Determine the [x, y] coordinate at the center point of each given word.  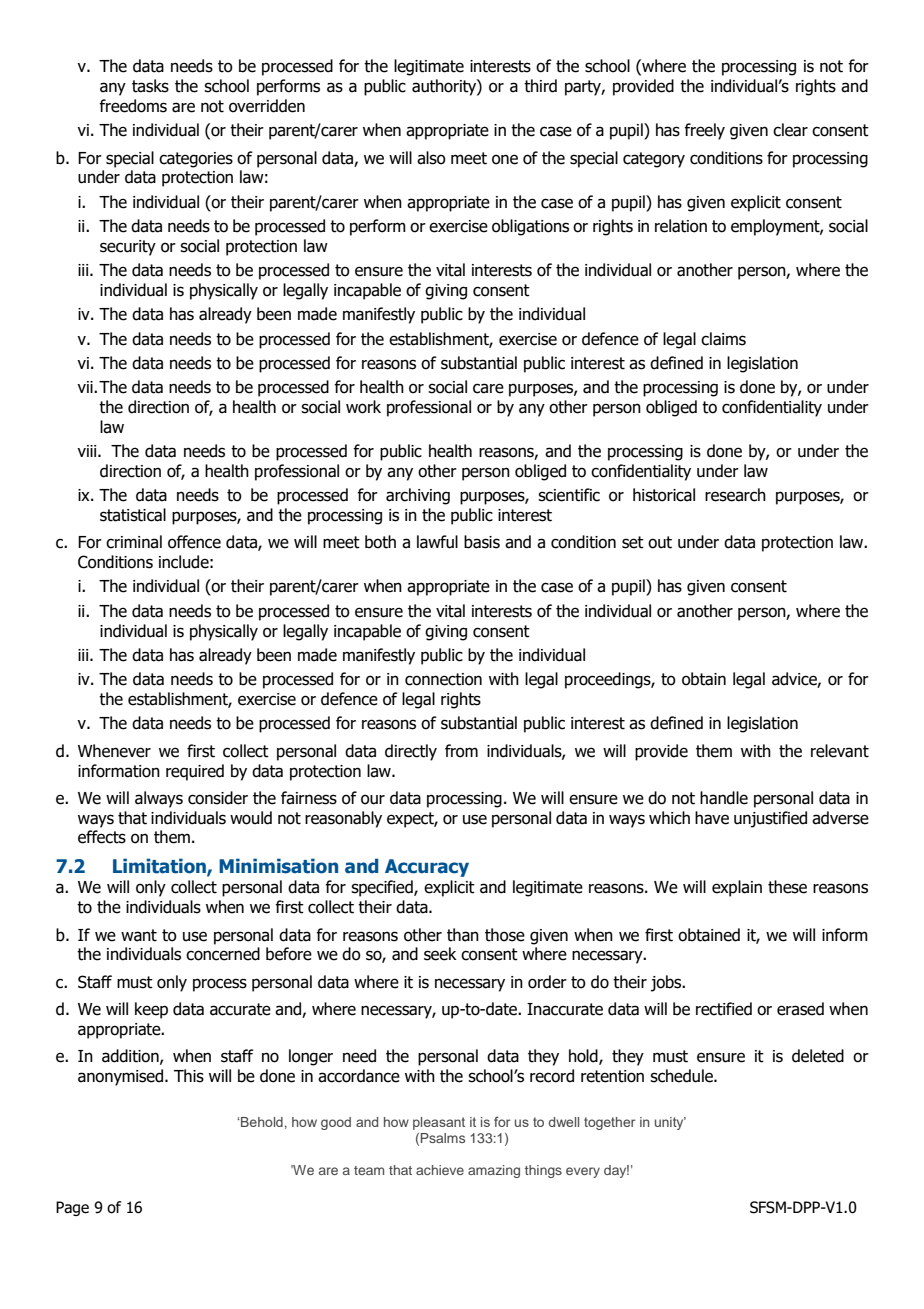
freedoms [133, 106]
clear [790, 130]
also [431, 158]
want [139, 935]
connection [443, 679]
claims [723, 339]
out [660, 542]
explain [737, 888]
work [363, 407]
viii [88, 451]
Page [72, 1208]
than [463, 935]
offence [194, 542]
